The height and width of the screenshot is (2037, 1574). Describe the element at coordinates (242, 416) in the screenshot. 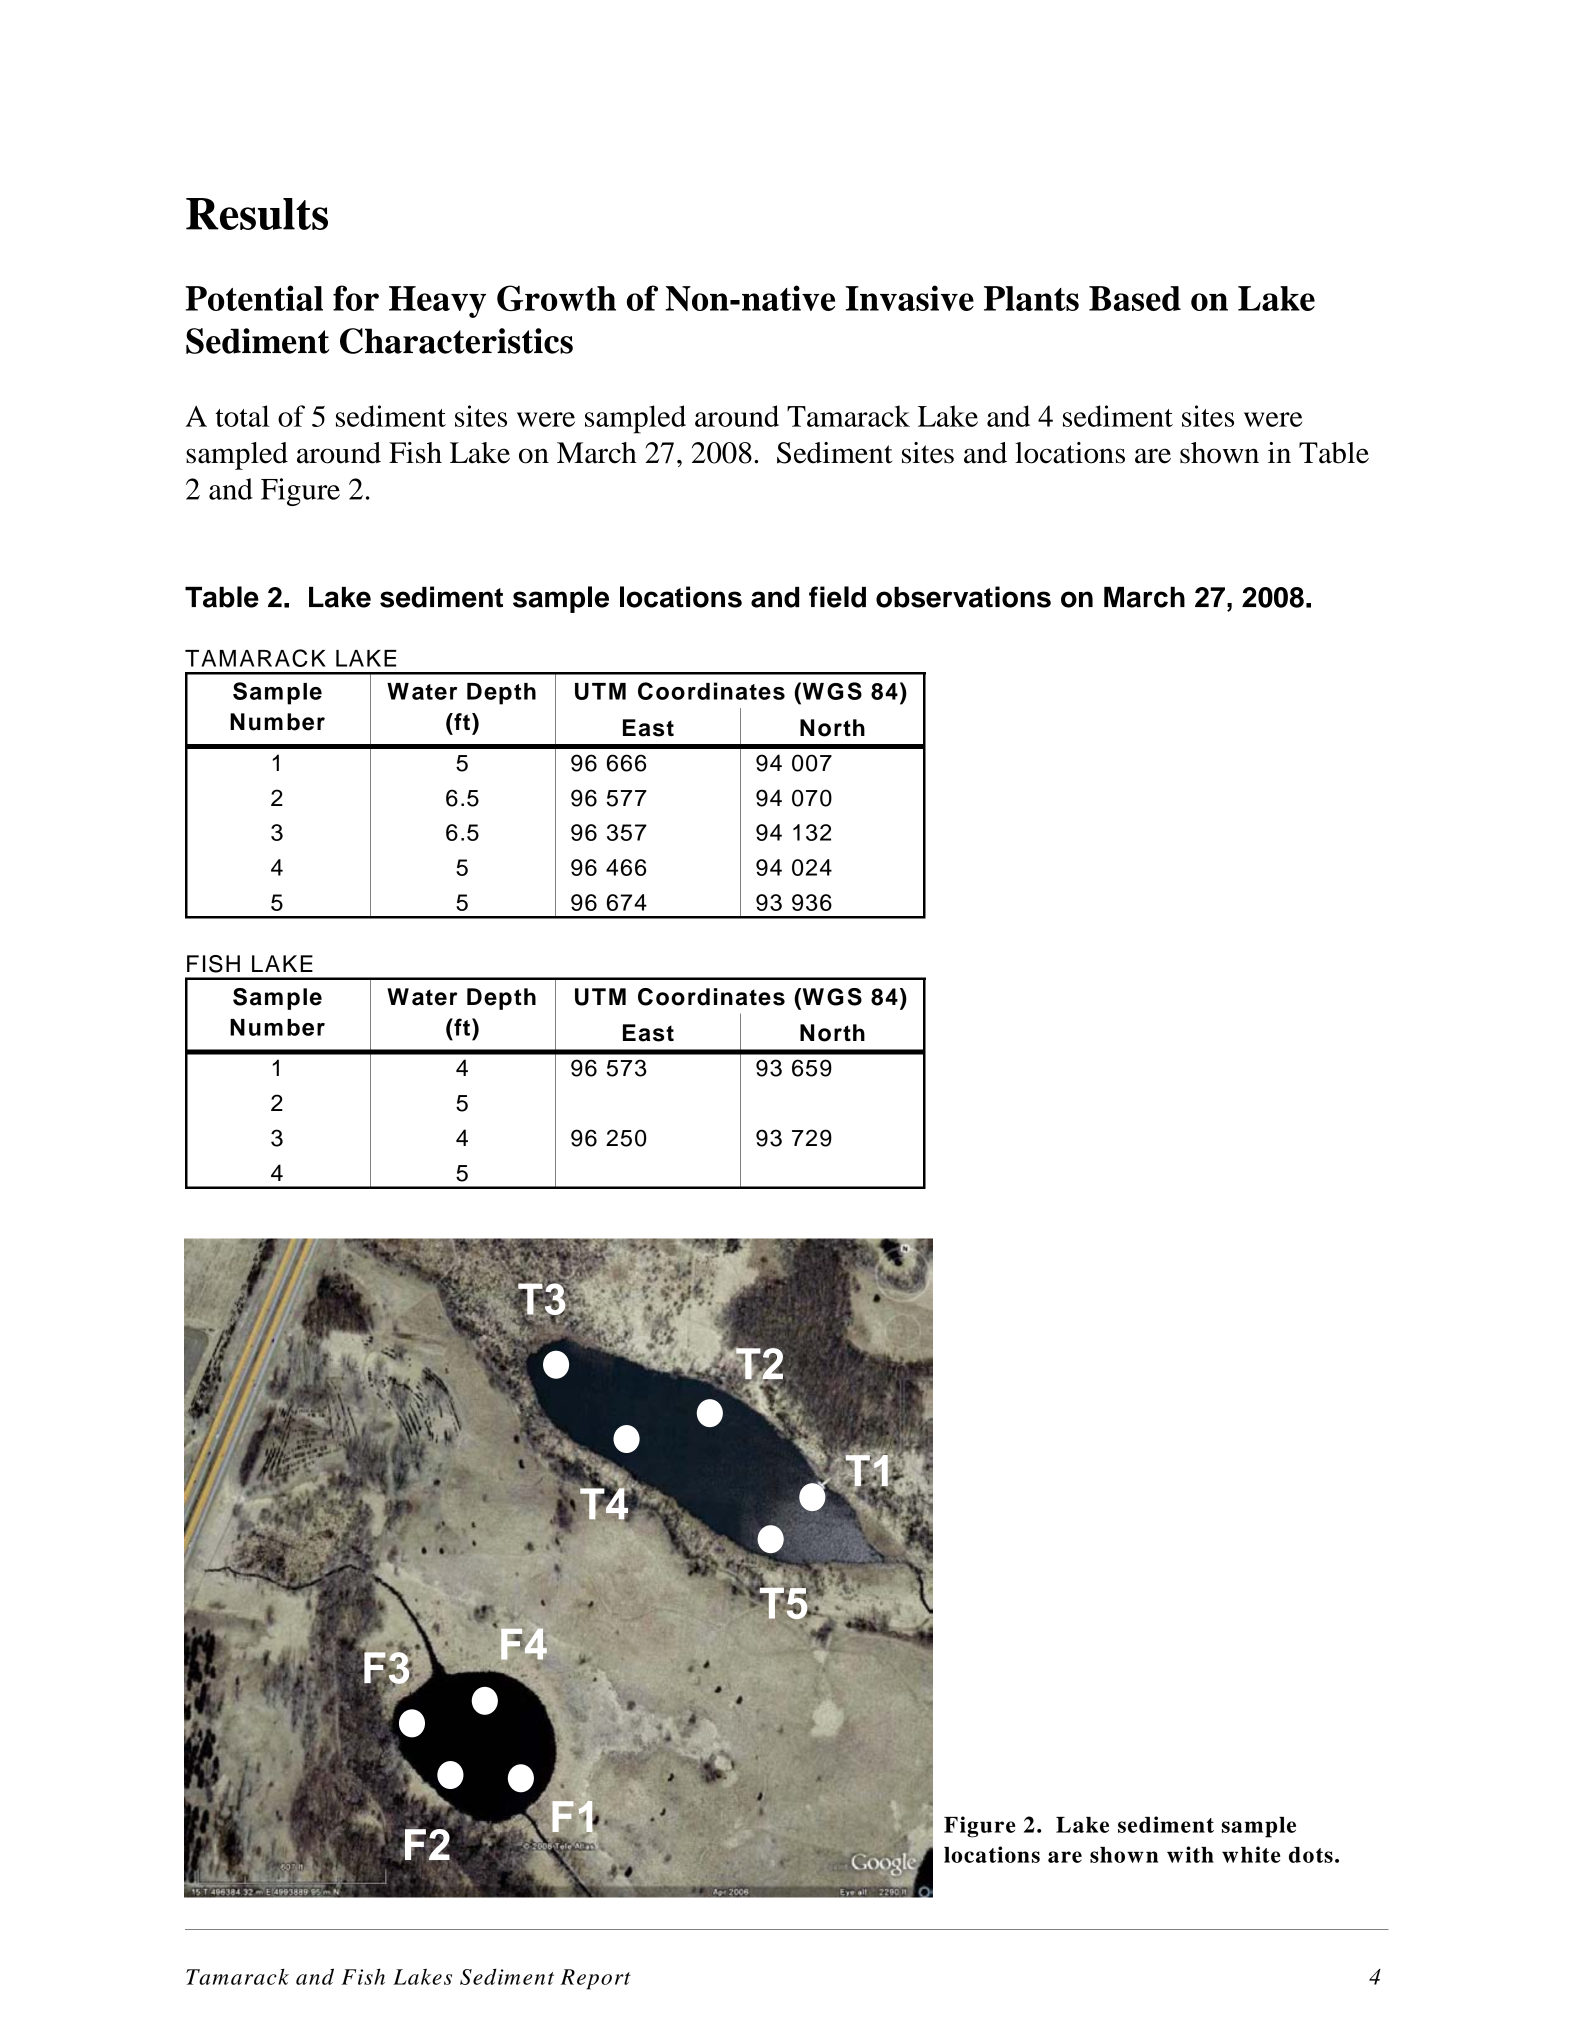

I see `total` at that location.
